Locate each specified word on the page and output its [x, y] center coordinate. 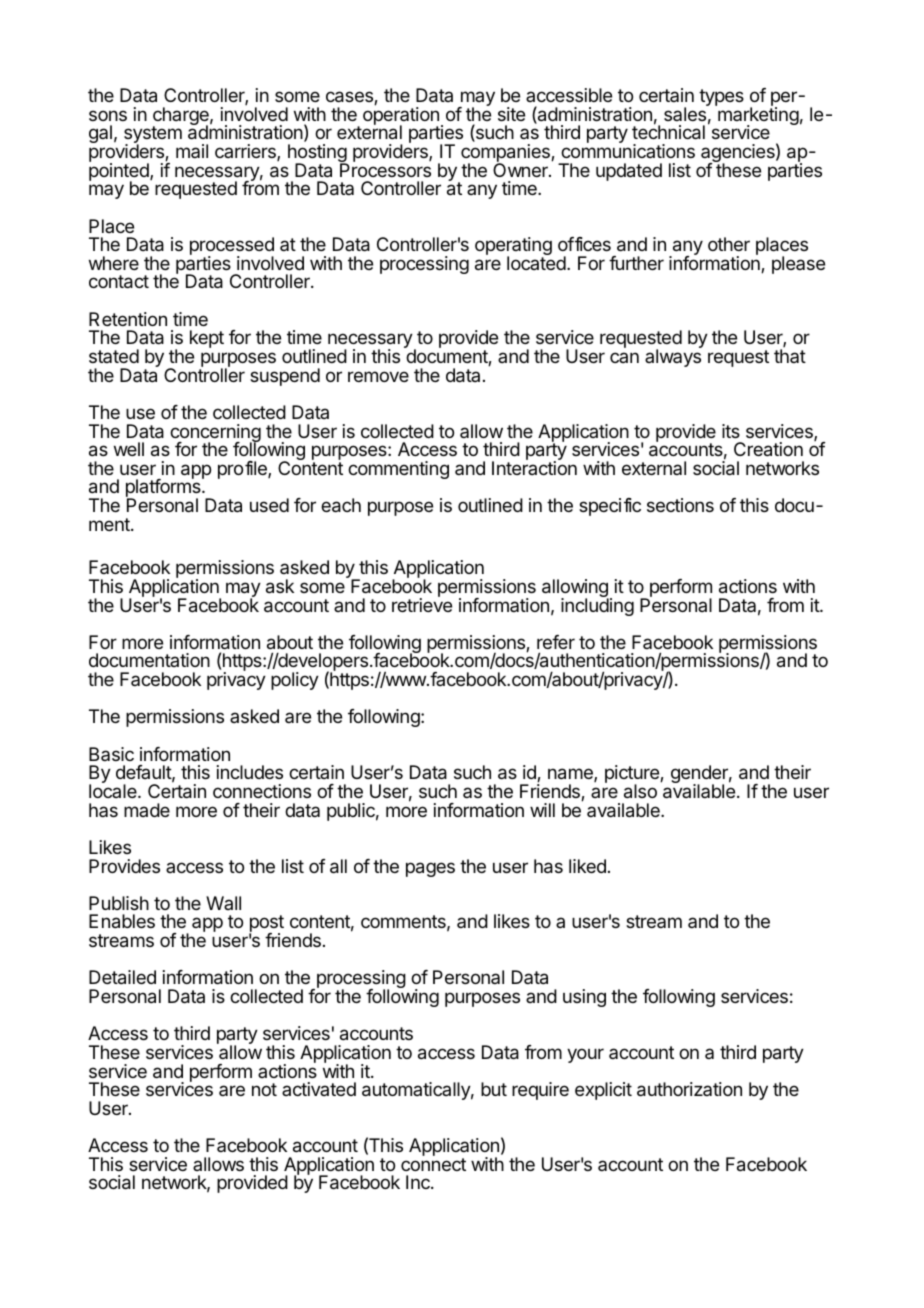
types [721, 97]
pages [430, 869]
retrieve [422, 604]
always [673, 358]
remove [378, 376]
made [147, 810]
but [494, 1089]
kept [207, 339]
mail [192, 151]
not [264, 1089]
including [597, 606]
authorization [689, 1089]
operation [401, 116]
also [640, 791]
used [269, 505]
